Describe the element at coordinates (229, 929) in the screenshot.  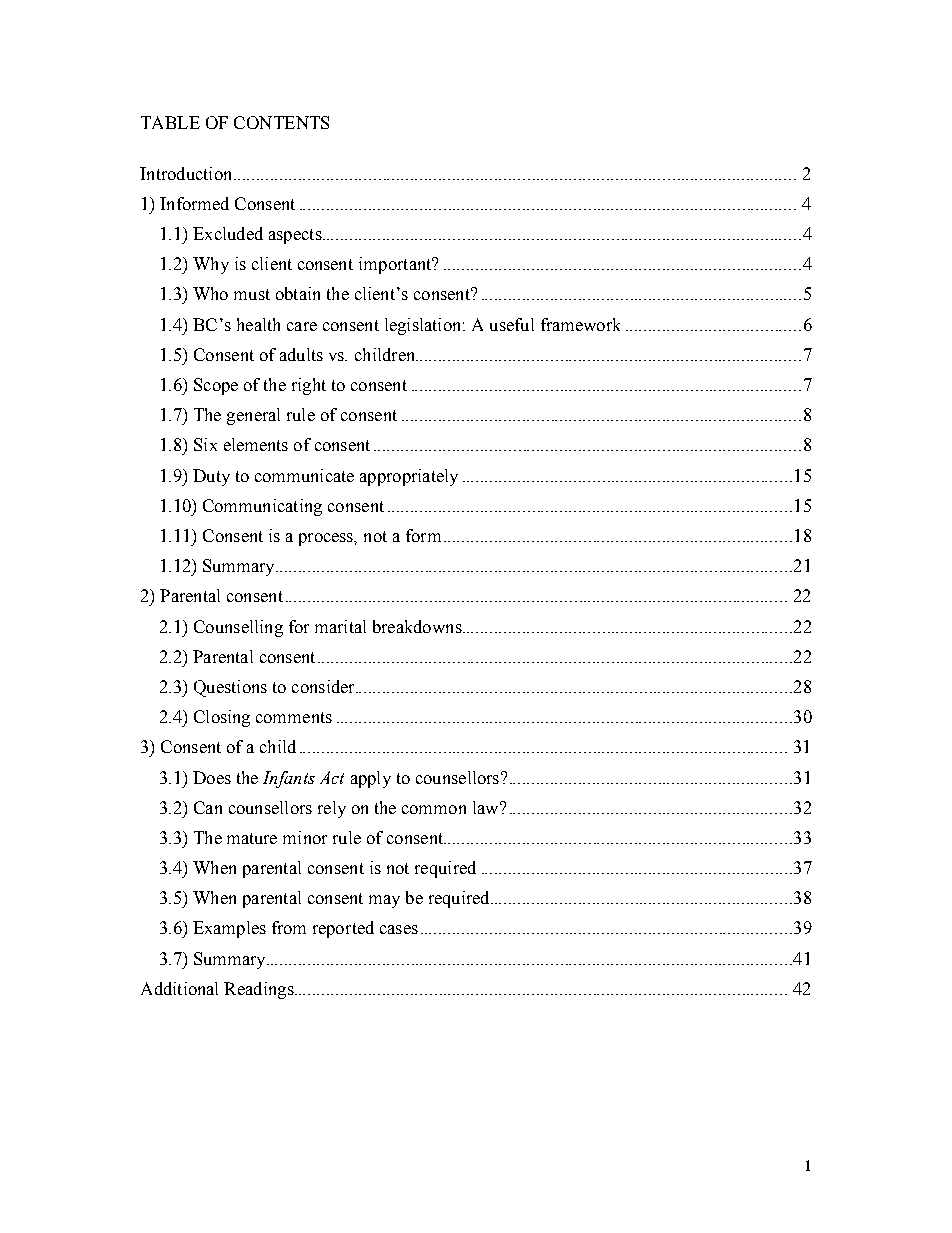
I see `Examples` at that location.
